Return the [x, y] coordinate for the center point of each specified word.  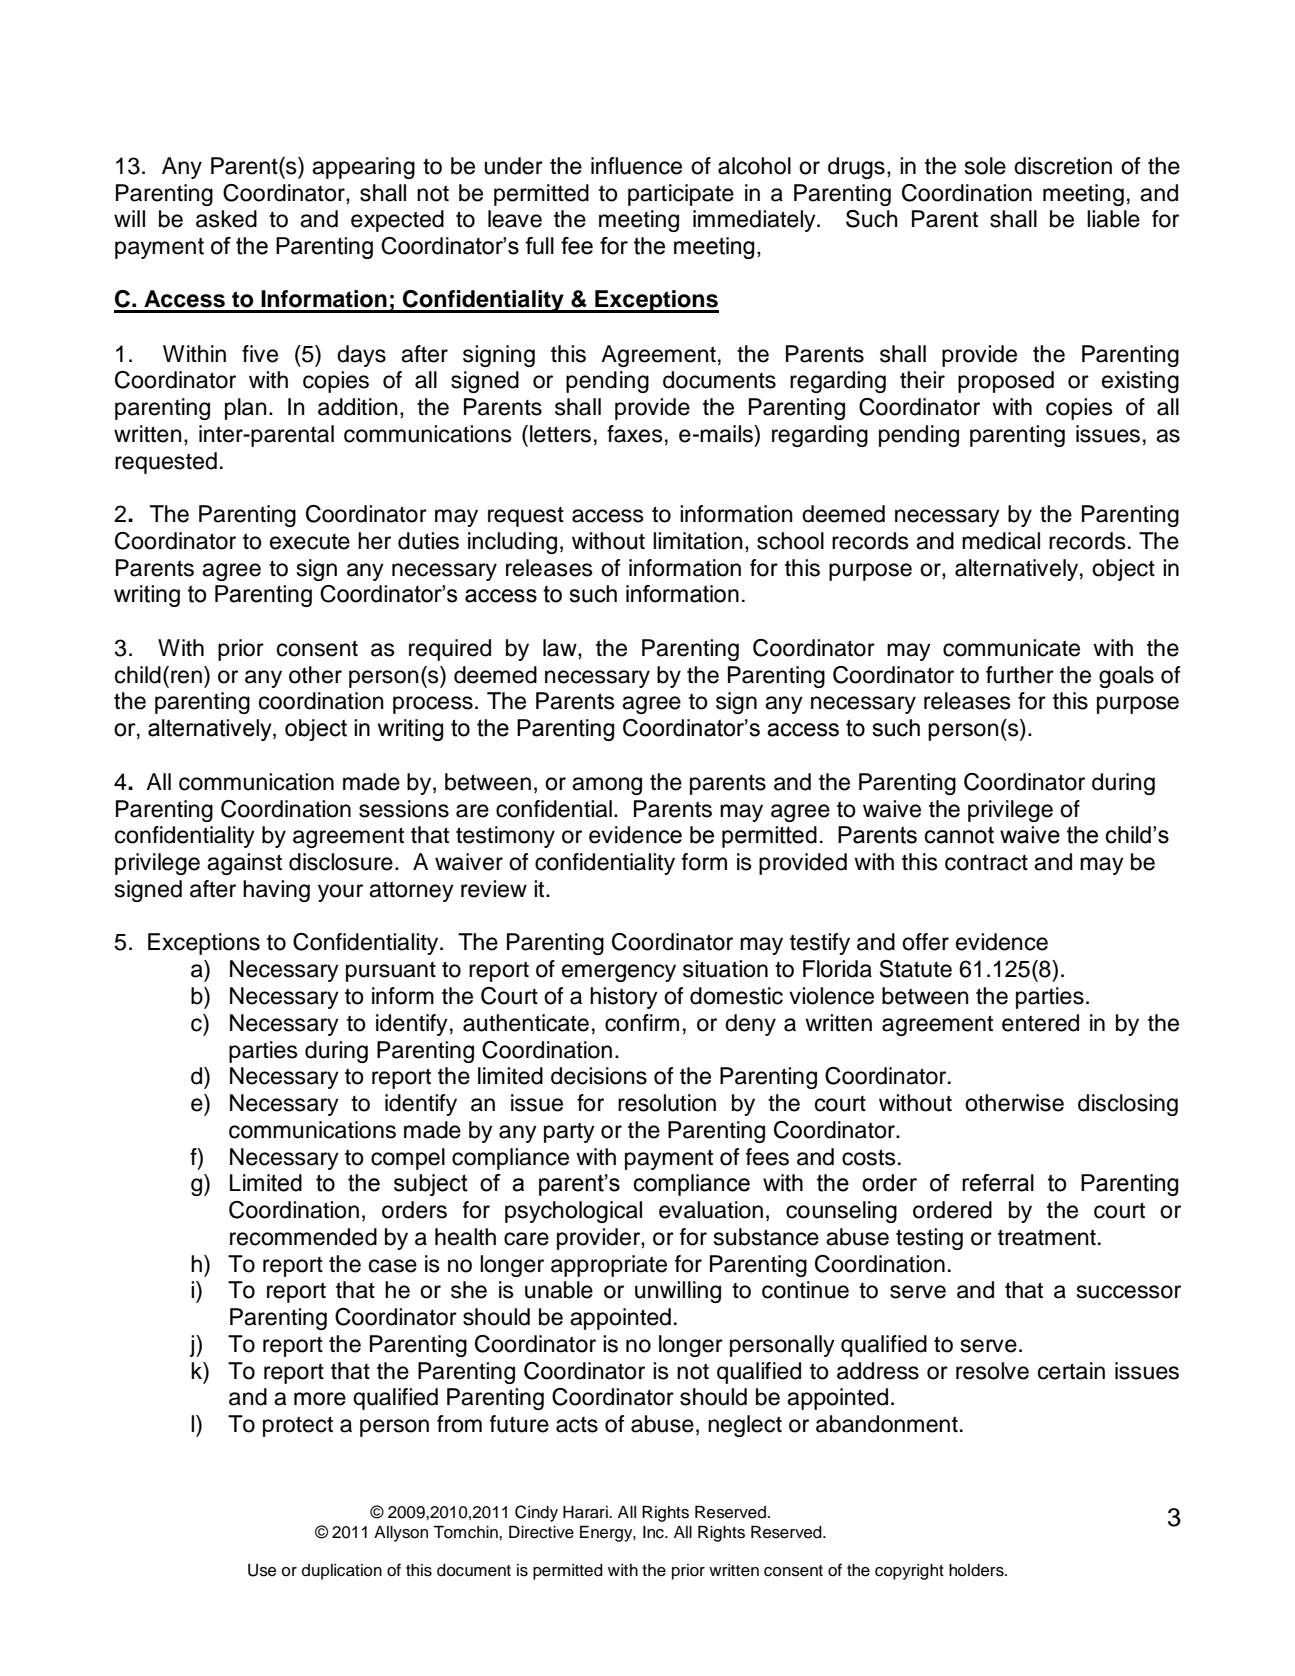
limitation [698, 541]
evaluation [711, 1210]
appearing [363, 168]
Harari [586, 1512]
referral [998, 1183]
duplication [342, 1572]
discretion [1063, 166]
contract [986, 863]
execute [310, 542]
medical [1001, 541]
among [607, 786]
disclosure [341, 862]
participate [681, 195]
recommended [303, 1237]
